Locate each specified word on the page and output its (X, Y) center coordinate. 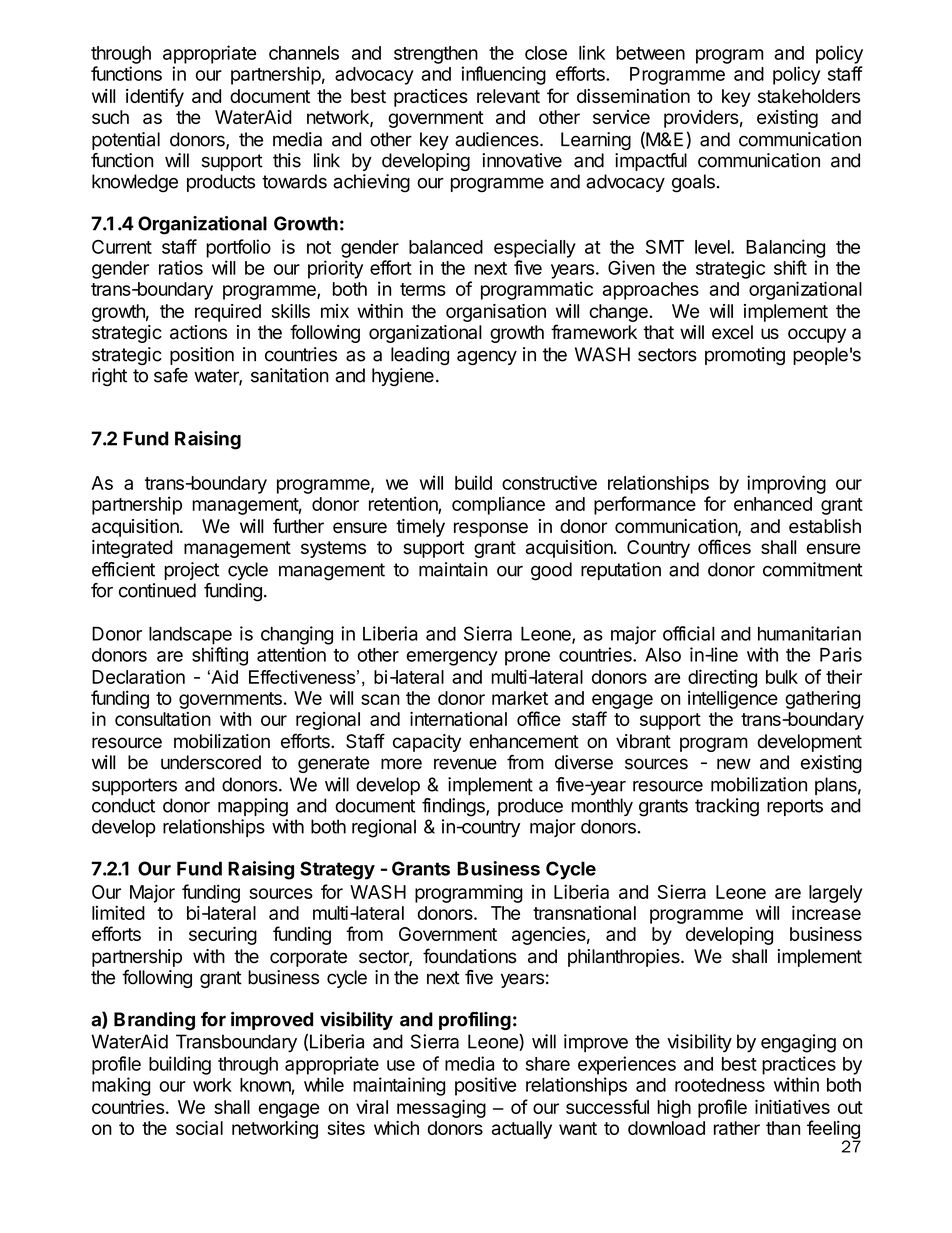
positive (485, 1086)
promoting (745, 356)
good (551, 571)
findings (454, 807)
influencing (504, 75)
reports (795, 807)
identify (155, 97)
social (199, 1128)
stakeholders (809, 96)
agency (487, 357)
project (191, 571)
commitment (813, 569)
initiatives (792, 1107)
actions (198, 332)
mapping (253, 807)
